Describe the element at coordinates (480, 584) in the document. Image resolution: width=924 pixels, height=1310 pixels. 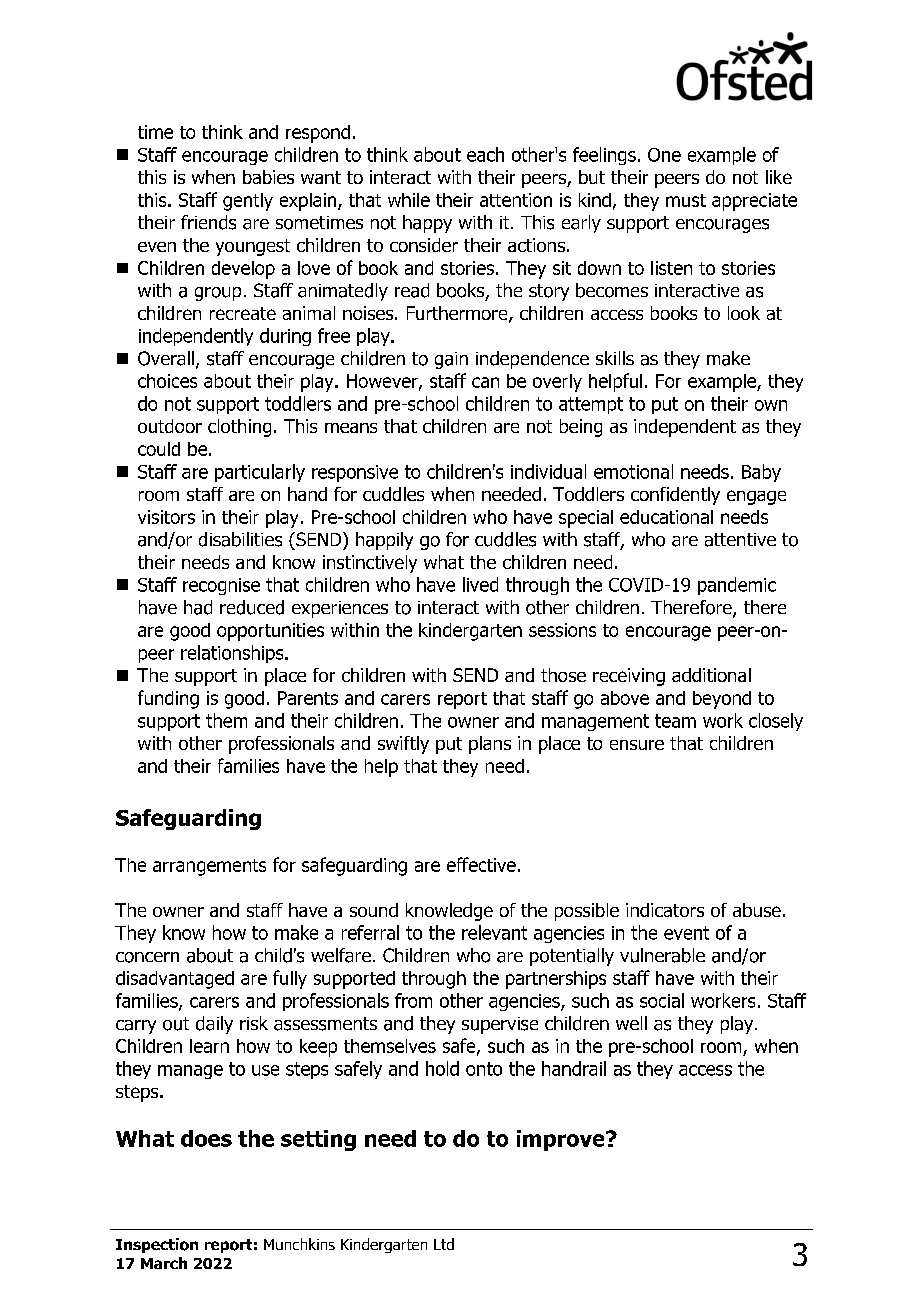
I see `lived` at that location.
